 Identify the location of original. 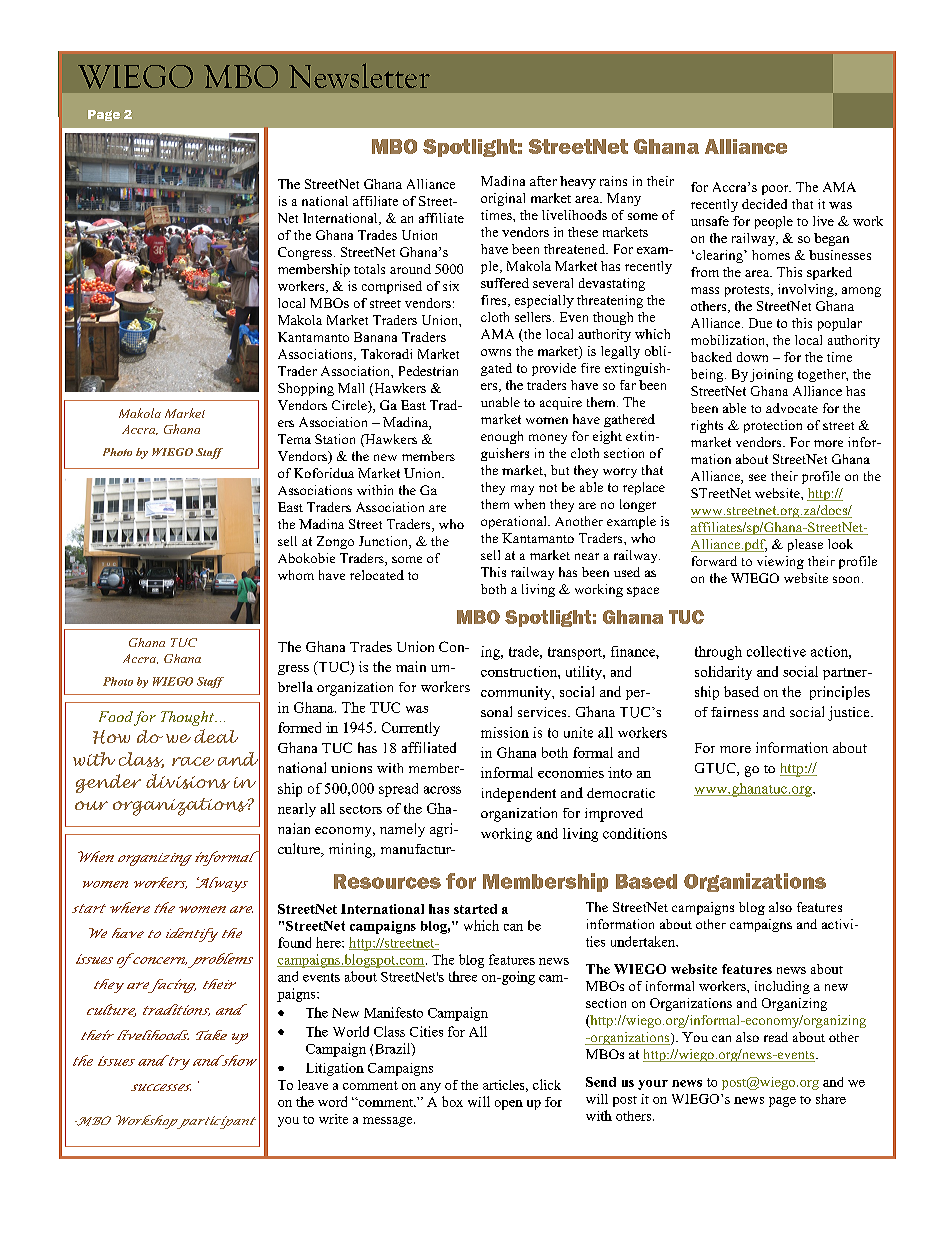
(503, 199).
